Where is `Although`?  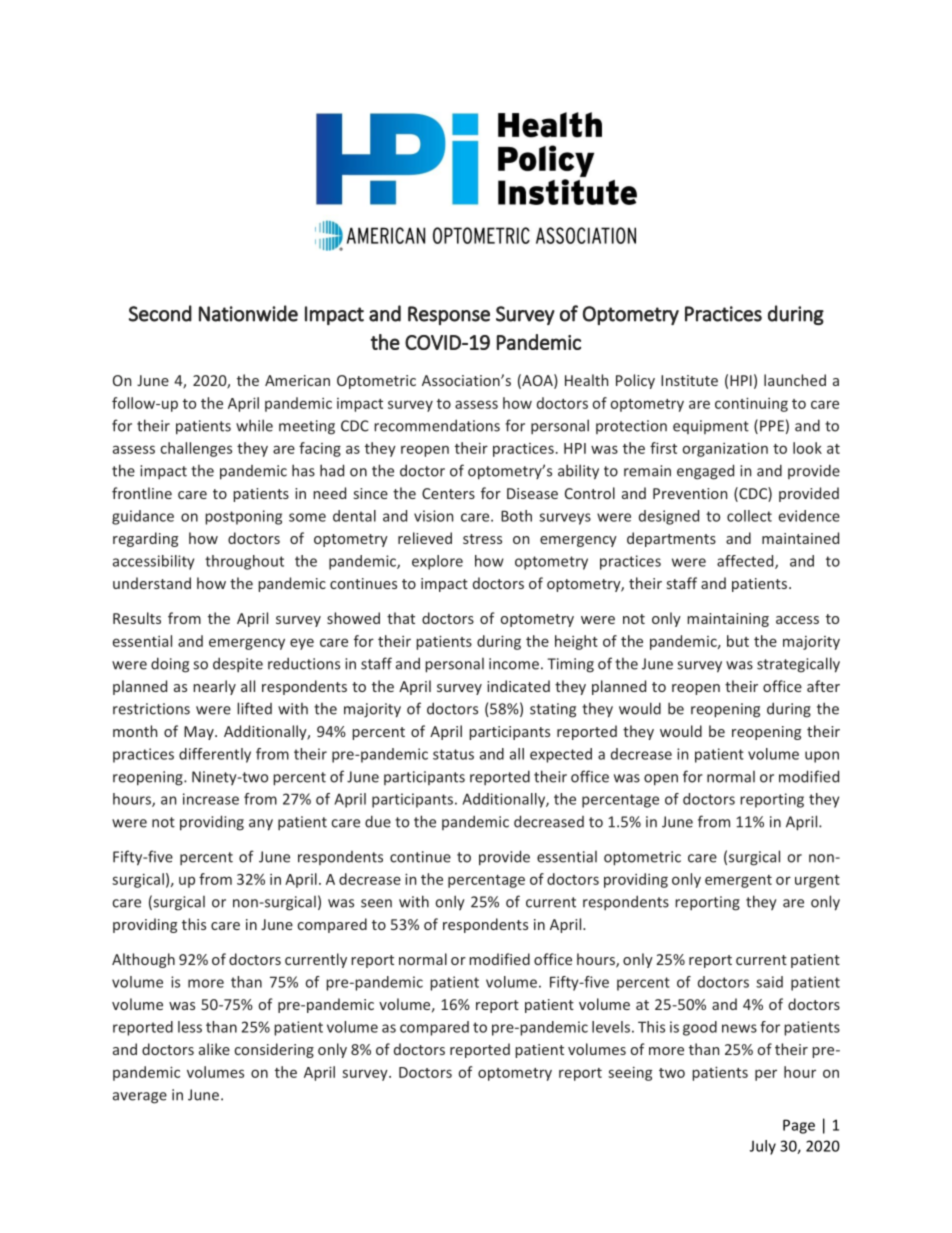
Although is located at coordinates (143, 960).
